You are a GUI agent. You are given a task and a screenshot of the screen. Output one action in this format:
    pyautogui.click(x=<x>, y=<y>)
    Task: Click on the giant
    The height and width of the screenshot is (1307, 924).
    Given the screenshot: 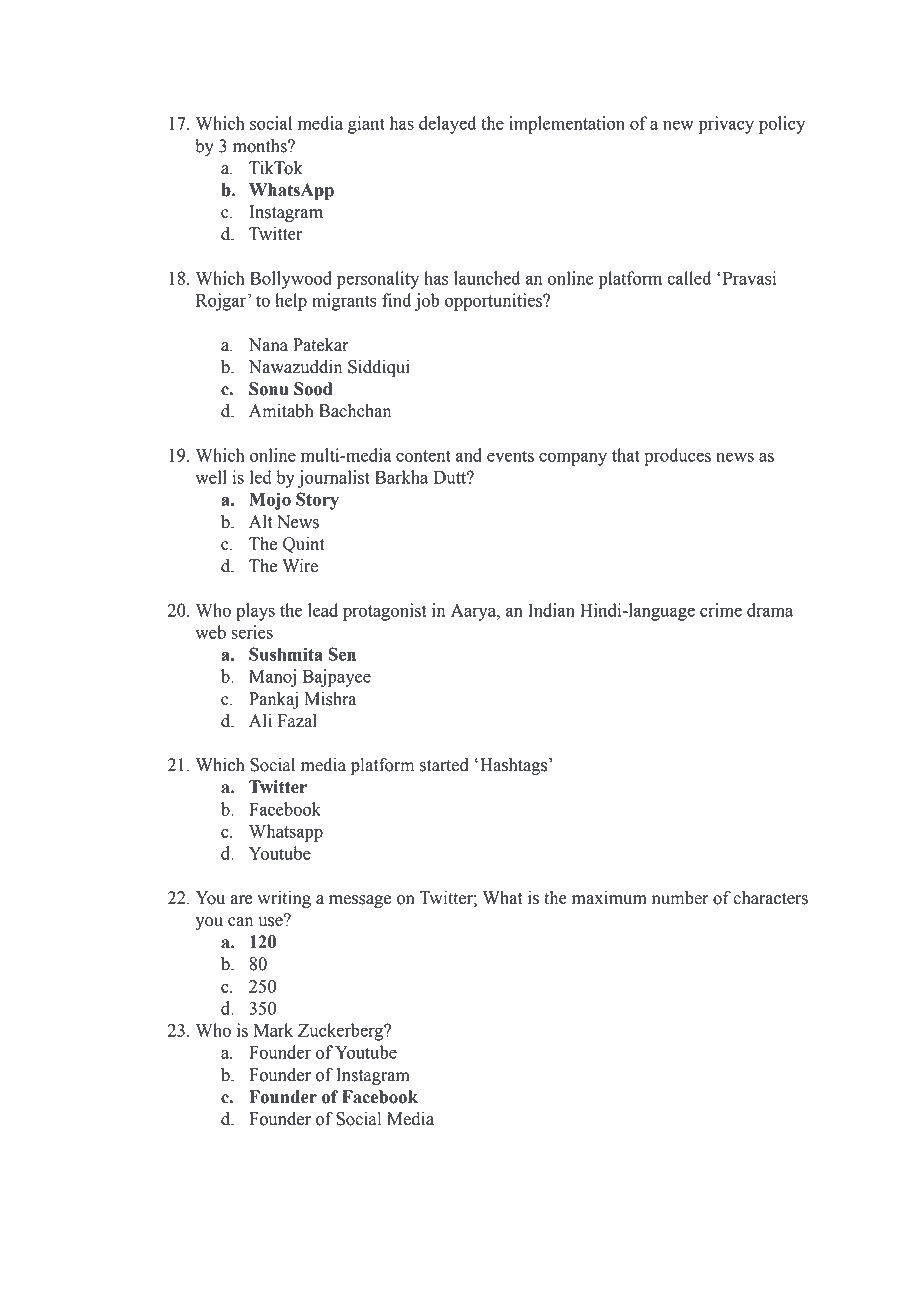 What is the action you would take?
    pyautogui.click(x=366, y=125)
